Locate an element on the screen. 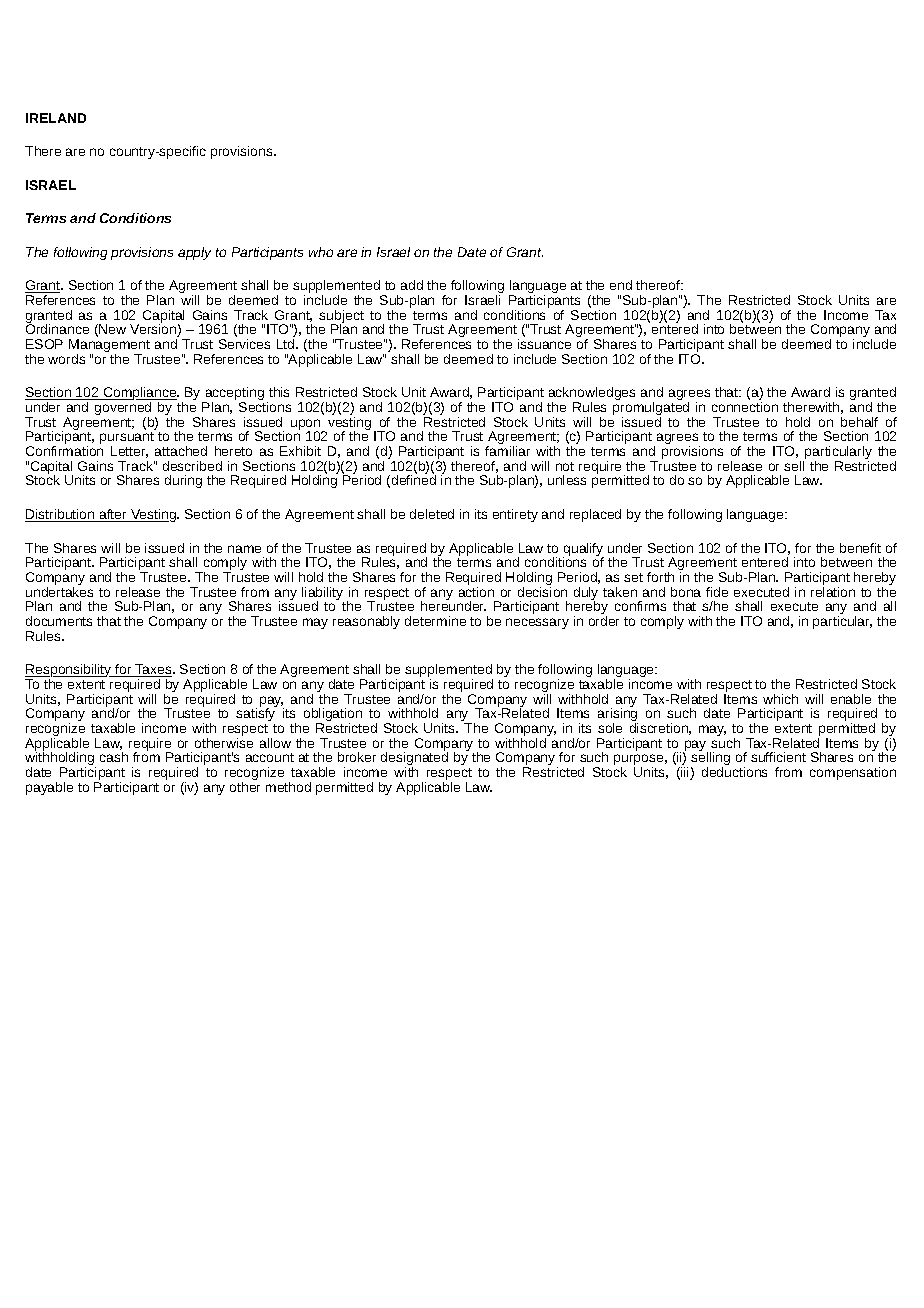  name is located at coordinates (244, 549).
